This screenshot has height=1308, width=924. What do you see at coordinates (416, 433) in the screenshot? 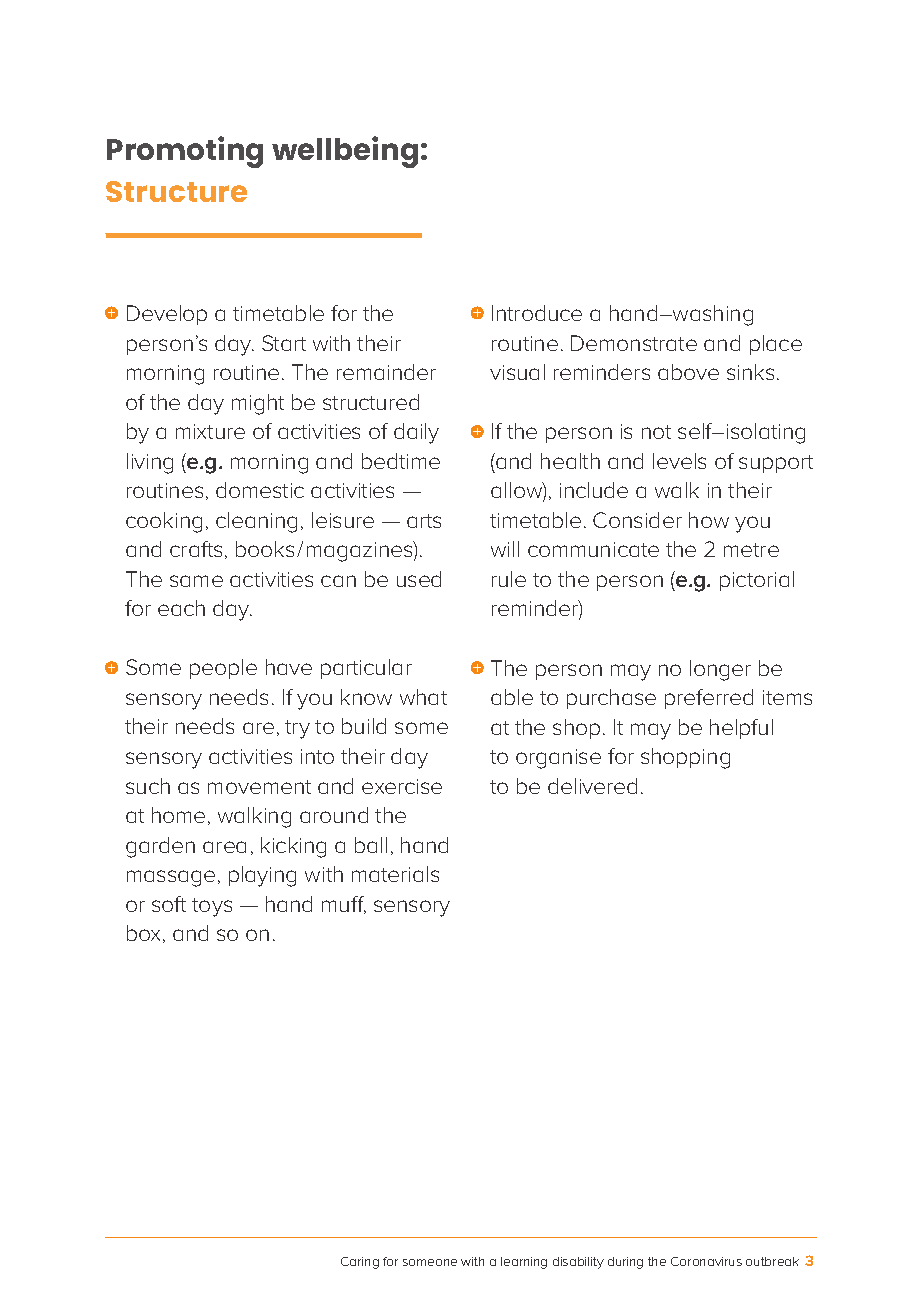
I see `daily` at bounding box center [416, 433].
